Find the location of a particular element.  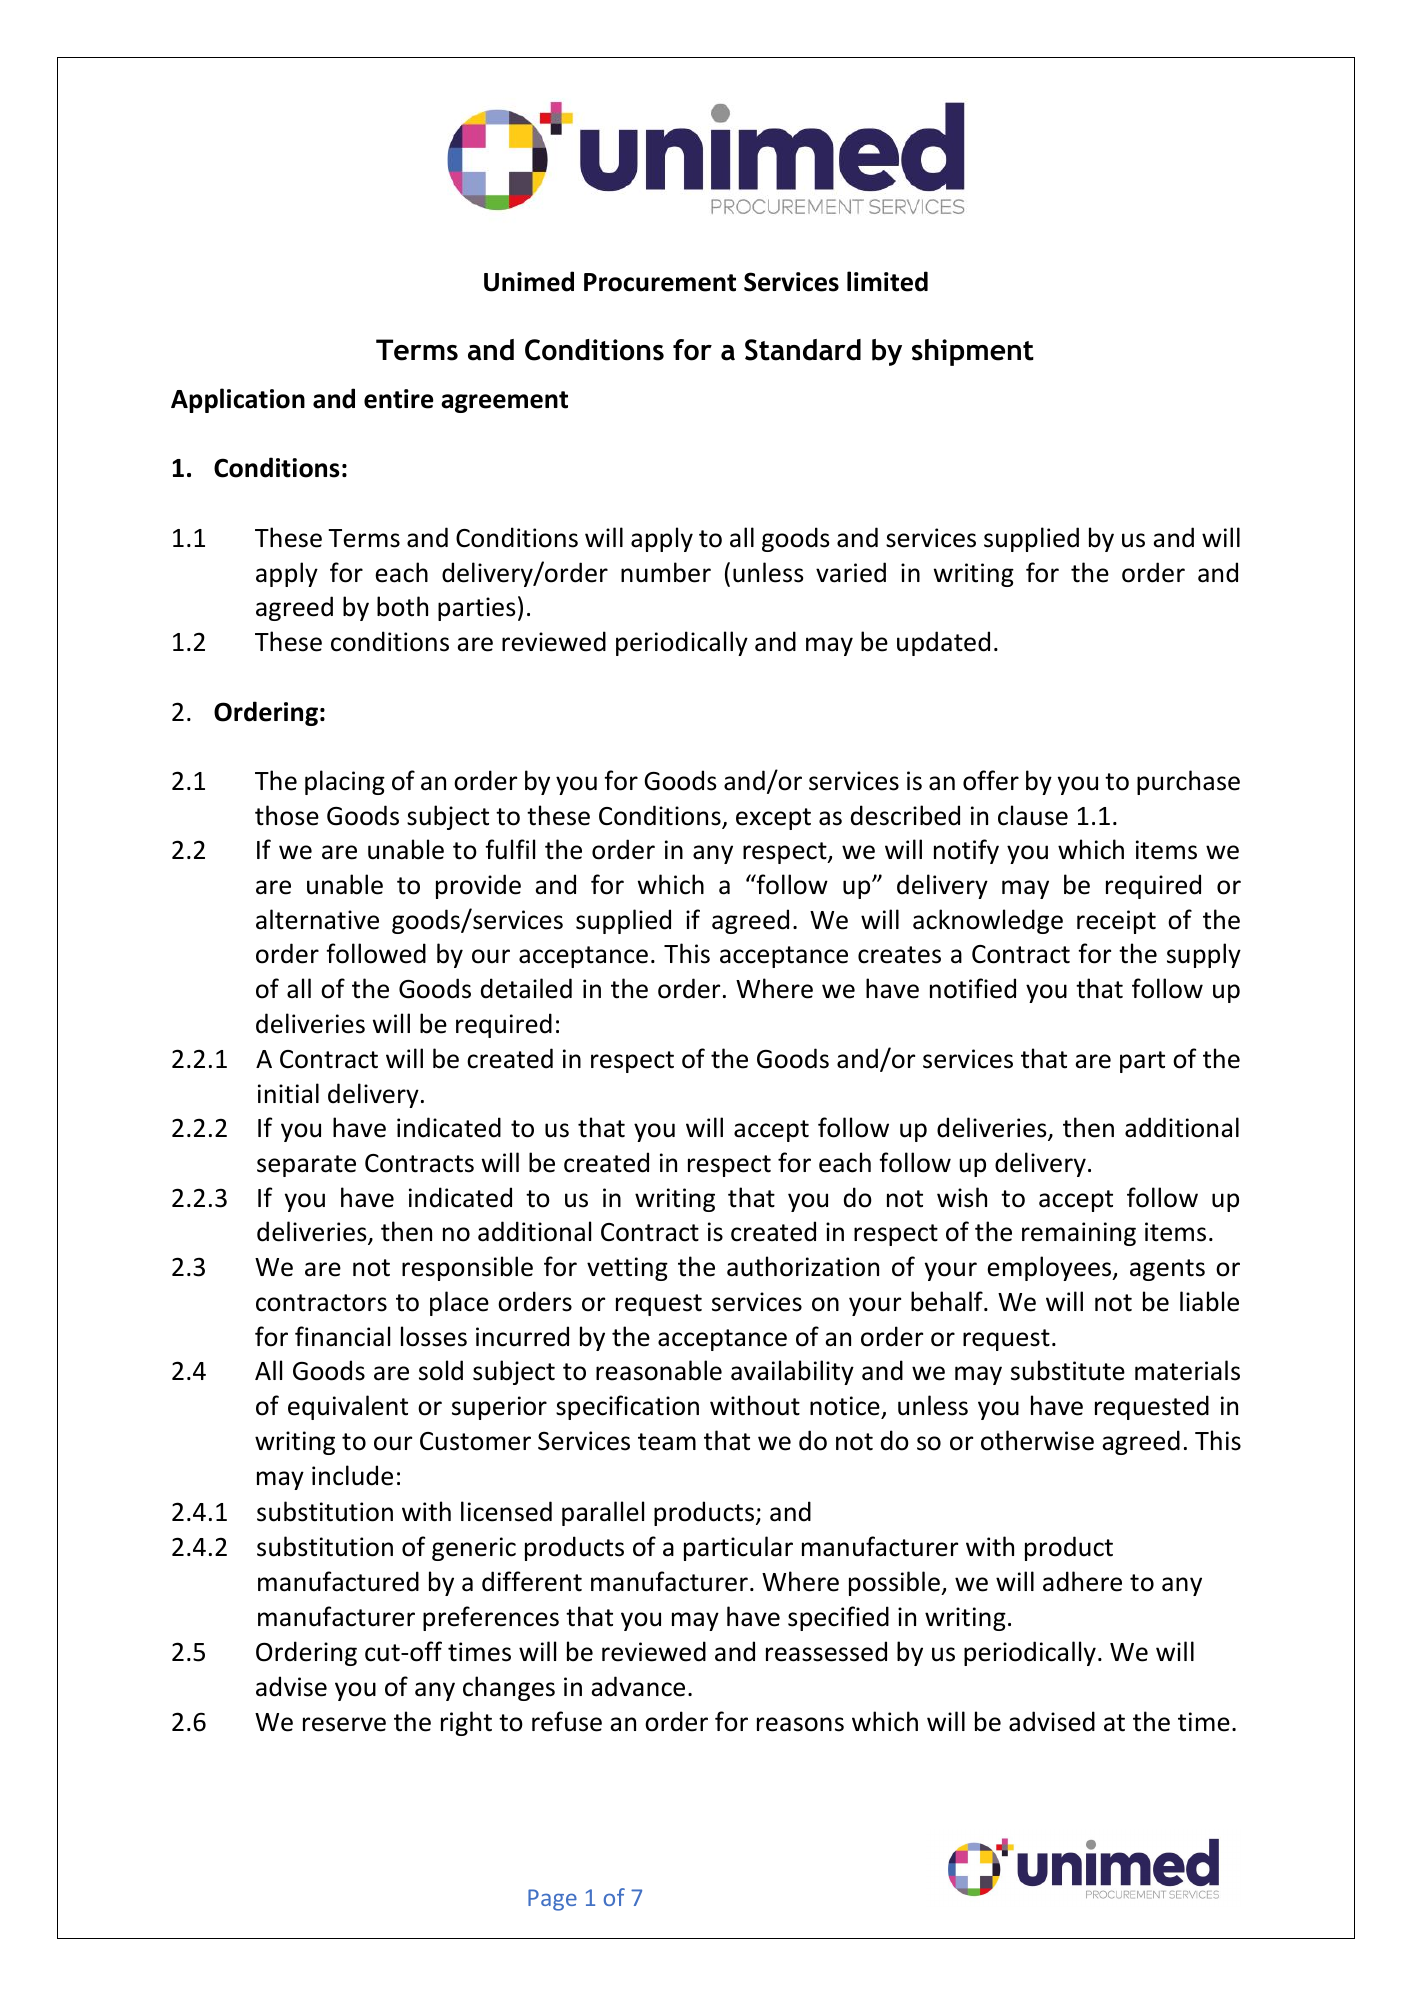

except is located at coordinates (773, 819).
